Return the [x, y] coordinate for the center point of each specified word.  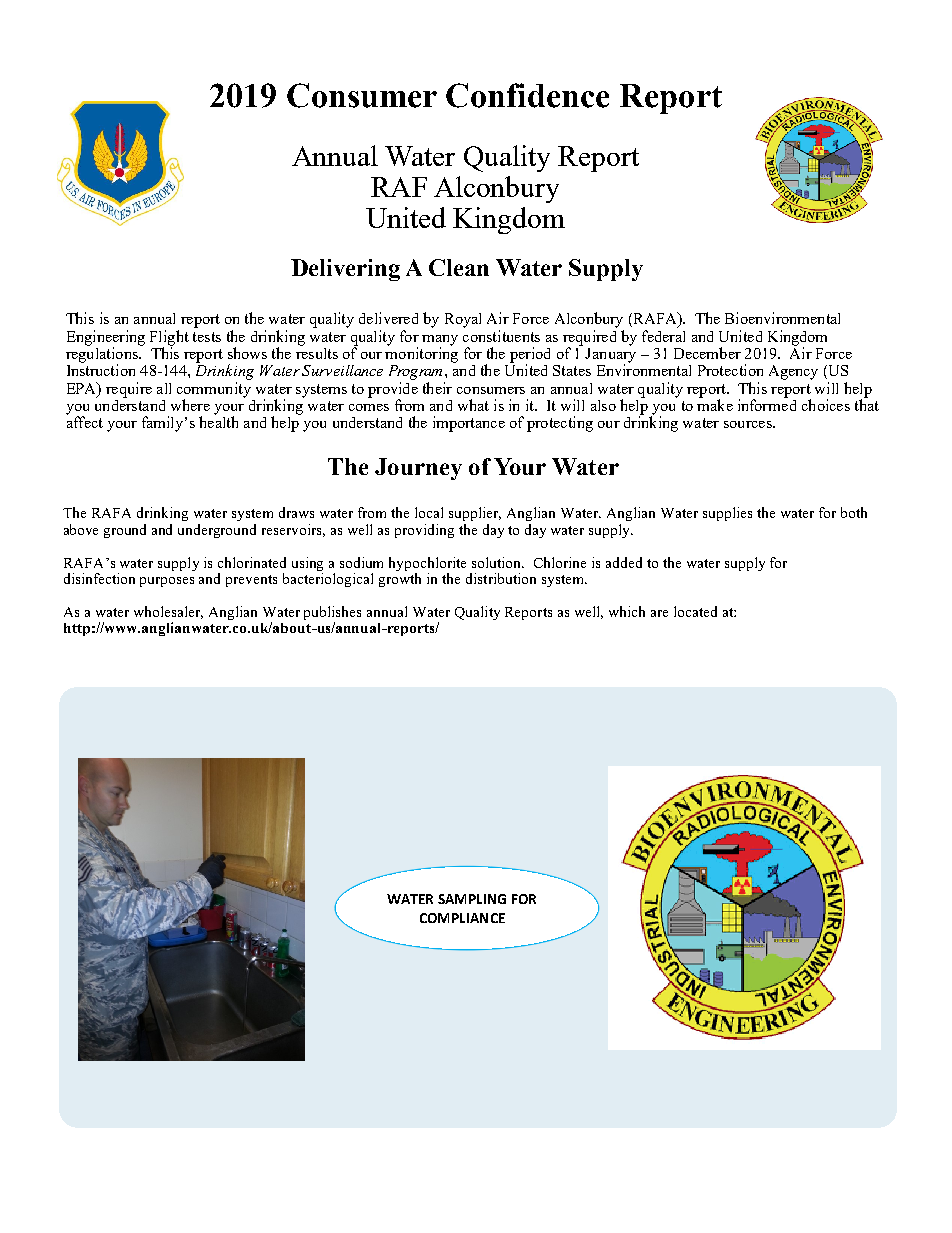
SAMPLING [472, 899]
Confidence [527, 95]
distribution [501, 578]
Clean [459, 267]
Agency [793, 372]
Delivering [345, 270]
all [164, 388]
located [695, 611]
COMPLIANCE [462, 918]
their [437, 388]
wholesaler [168, 612]
